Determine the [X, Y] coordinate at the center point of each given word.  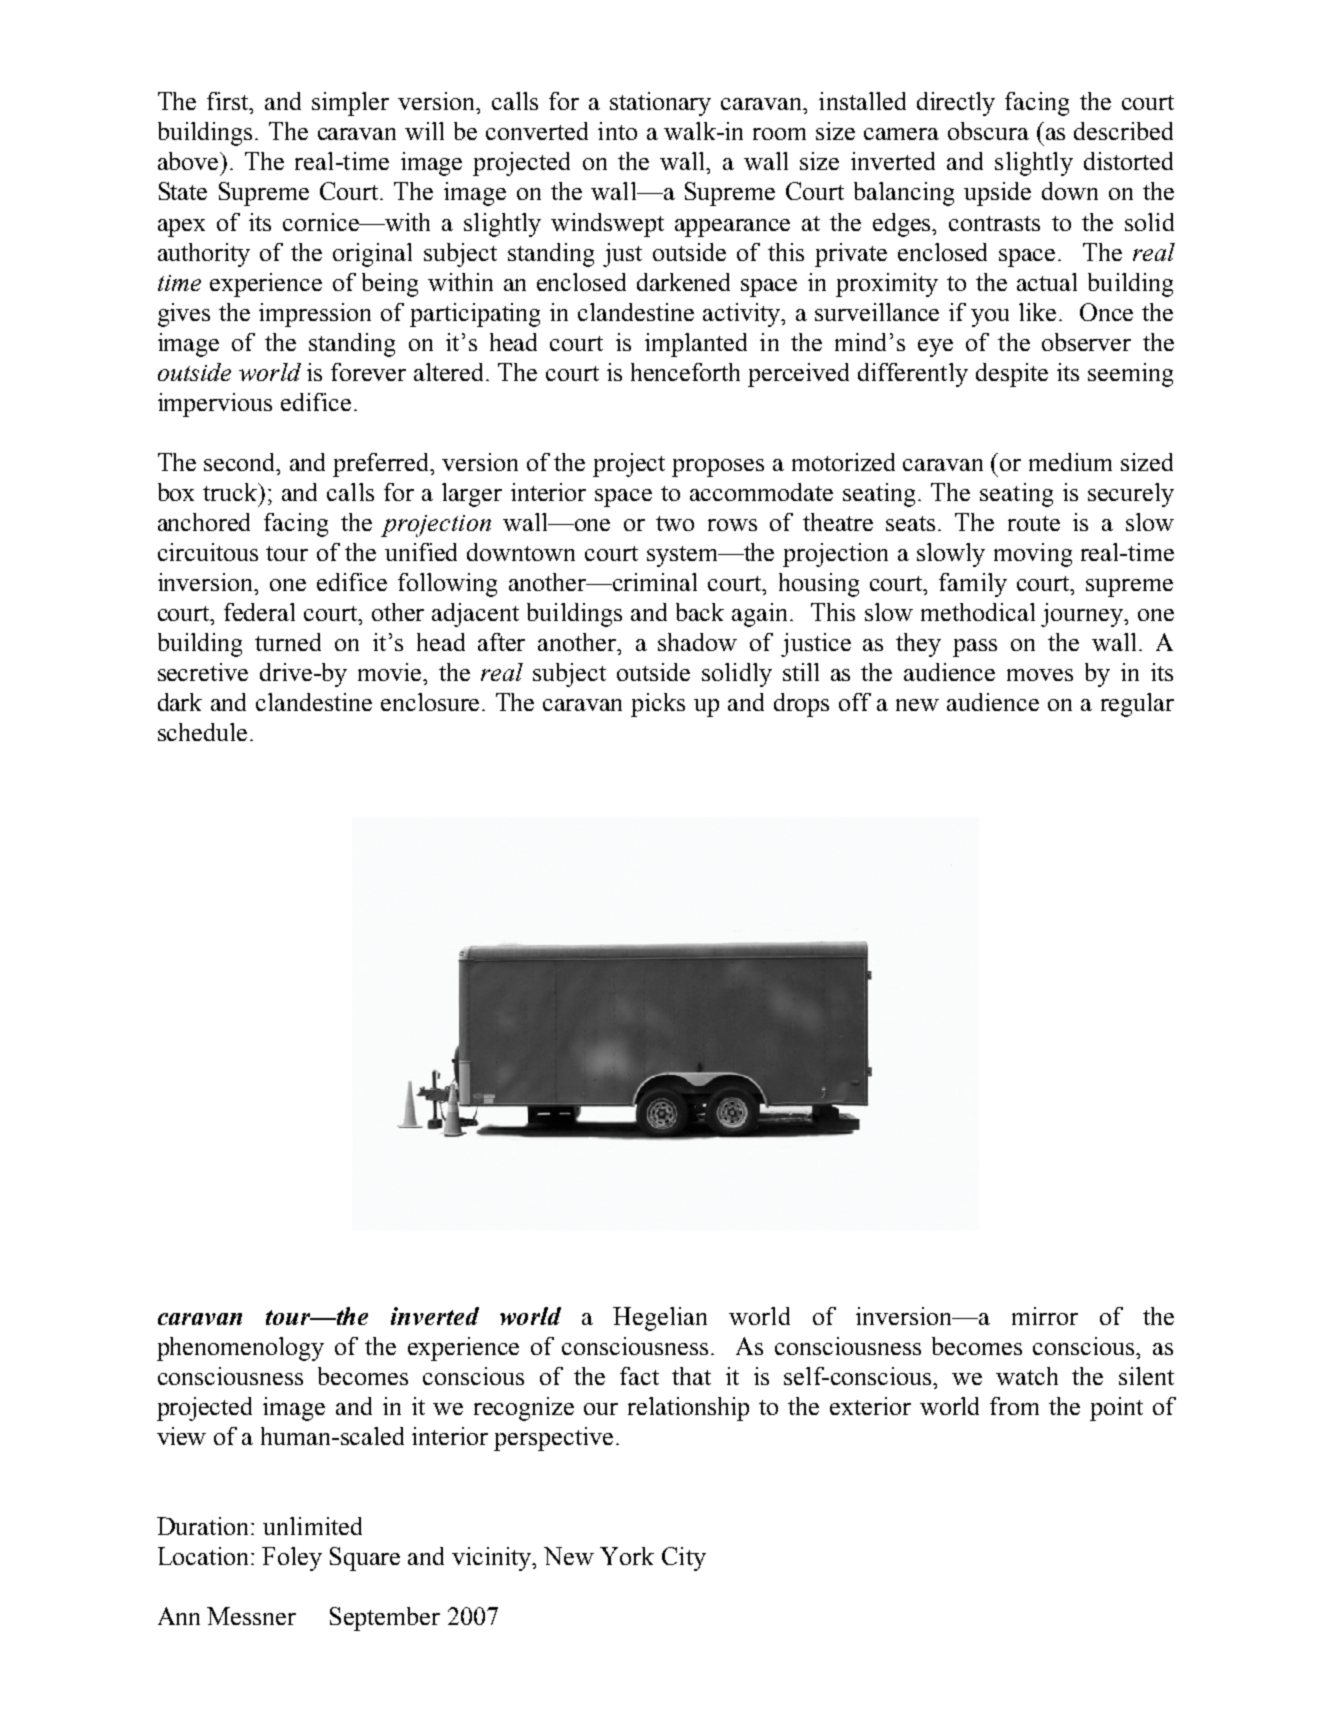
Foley [292, 1559]
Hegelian [660, 1319]
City [684, 1559]
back [700, 612]
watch [1027, 1376]
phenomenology [240, 1349]
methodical [978, 612]
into [617, 131]
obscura [988, 131]
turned [288, 642]
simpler [350, 104]
